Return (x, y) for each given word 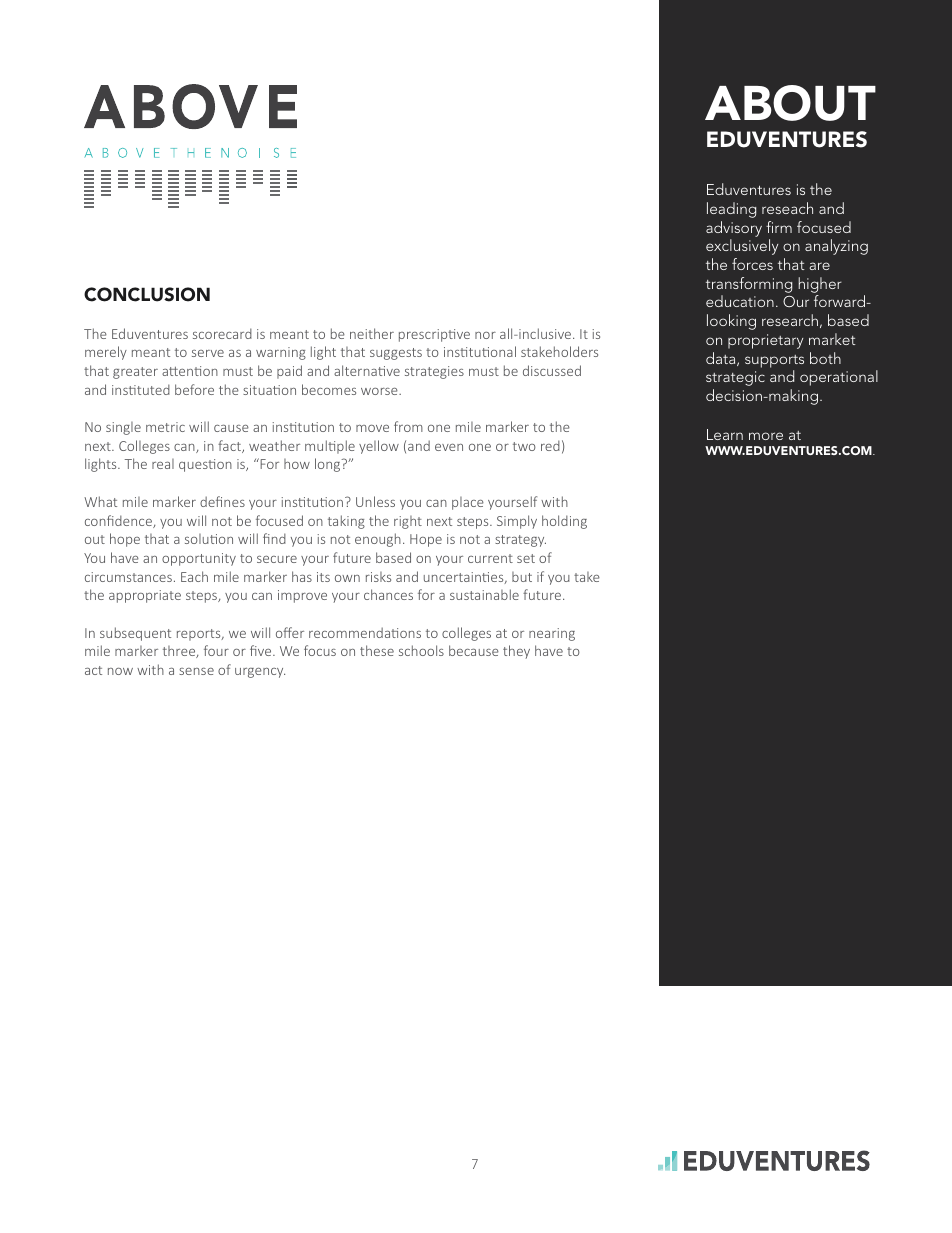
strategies (434, 372)
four (216, 650)
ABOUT (790, 103)
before (194, 389)
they (516, 652)
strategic (735, 378)
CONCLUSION (147, 294)
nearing (552, 634)
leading (731, 210)
